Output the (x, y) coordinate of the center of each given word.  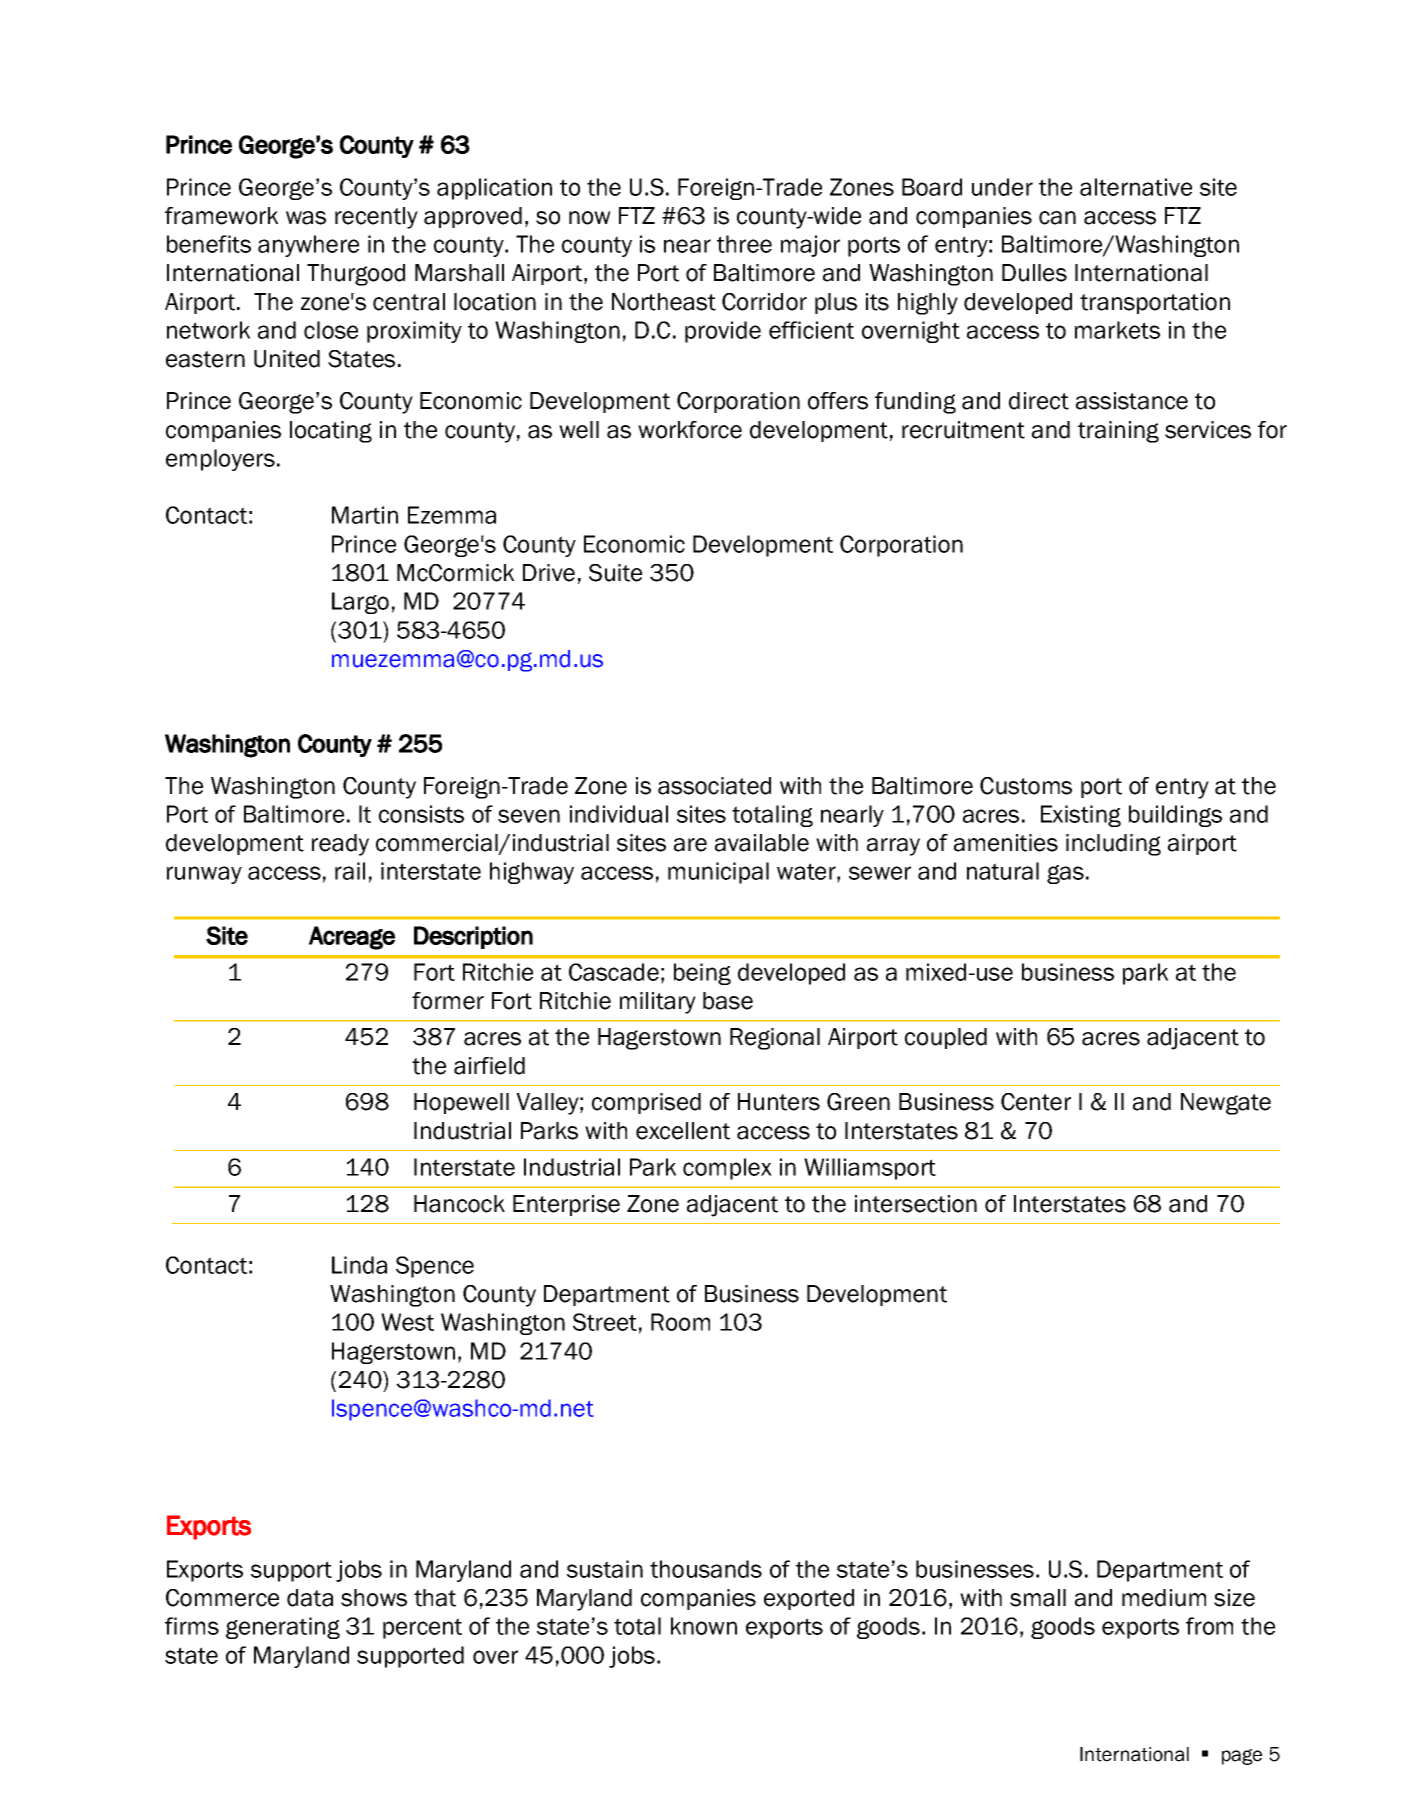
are (690, 845)
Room (680, 1322)
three (744, 244)
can (1057, 218)
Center (1036, 1102)
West (407, 1322)
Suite (615, 573)
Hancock (459, 1204)
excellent (683, 1131)
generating (283, 1628)
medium (1164, 1598)
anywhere (308, 246)
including (1113, 845)
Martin (365, 515)
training (1118, 432)
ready (340, 845)
